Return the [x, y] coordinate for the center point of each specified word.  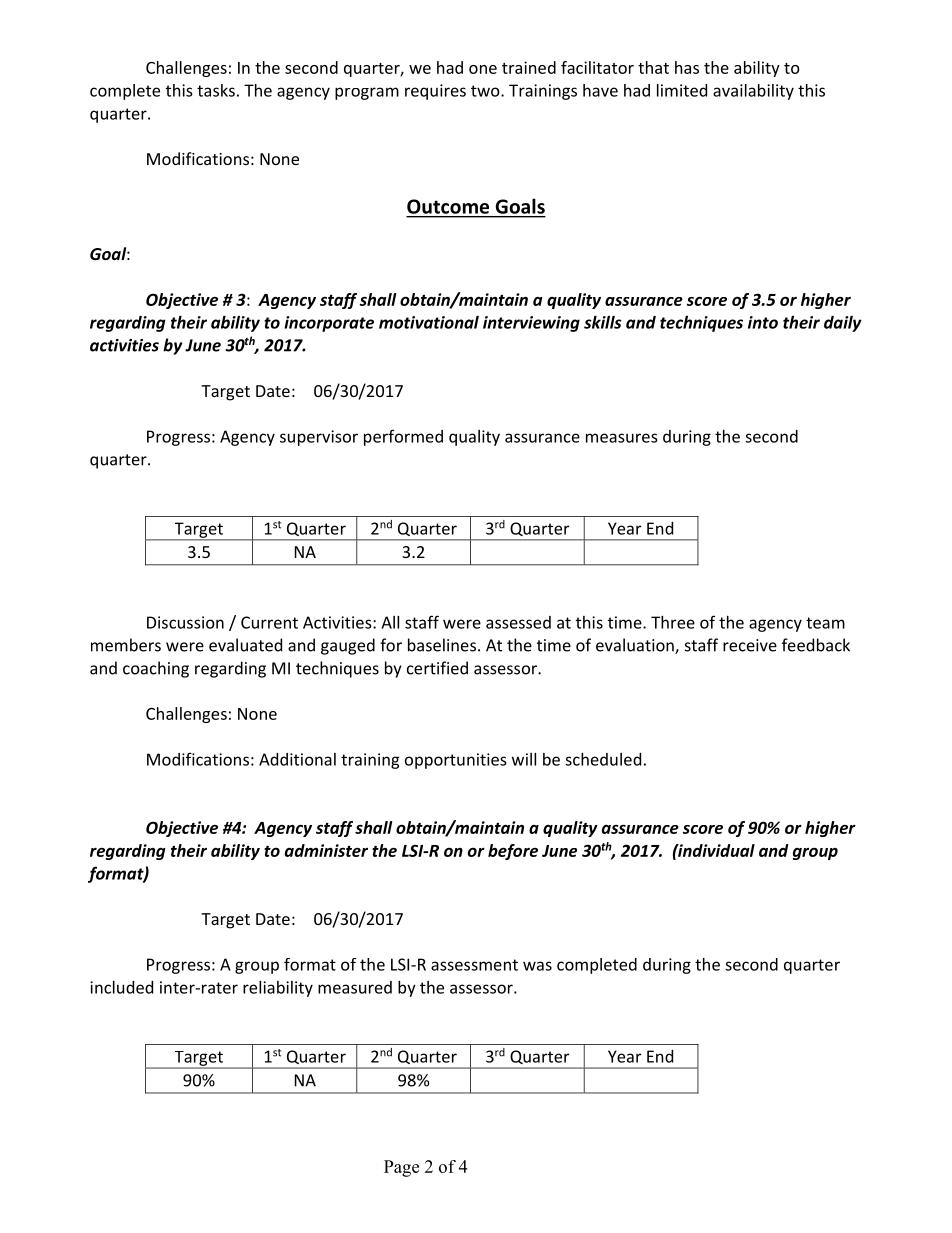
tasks [216, 90]
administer [326, 850]
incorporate [329, 324]
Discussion [185, 622]
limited [682, 90]
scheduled [603, 759]
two [486, 91]
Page [401, 1168]
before [513, 852]
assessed [518, 622]
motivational [429, 322]
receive [750, 645]
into [763, 322]
